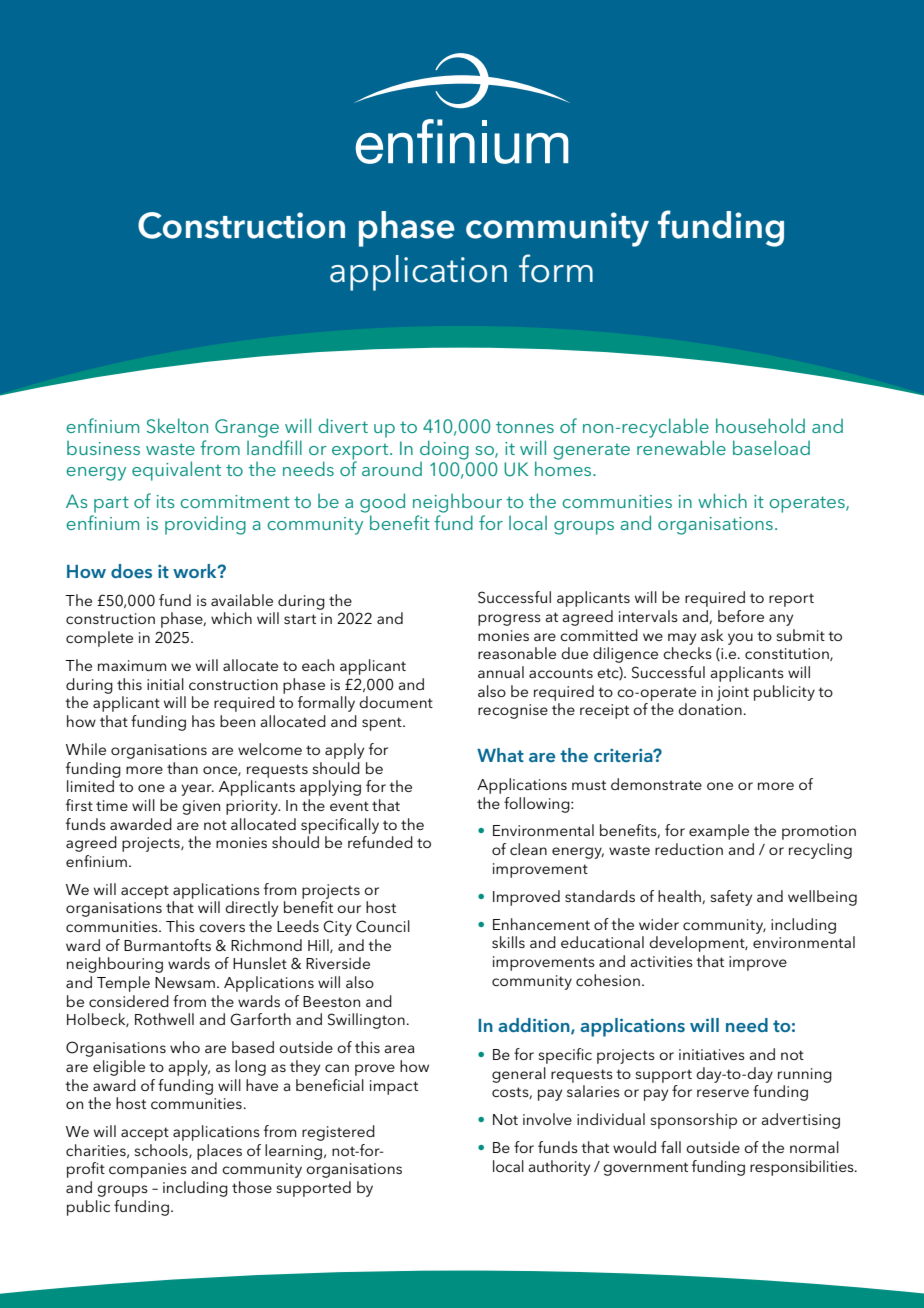 This image has height=1308, width=924. I want to click on activities, so click(662, 961).
